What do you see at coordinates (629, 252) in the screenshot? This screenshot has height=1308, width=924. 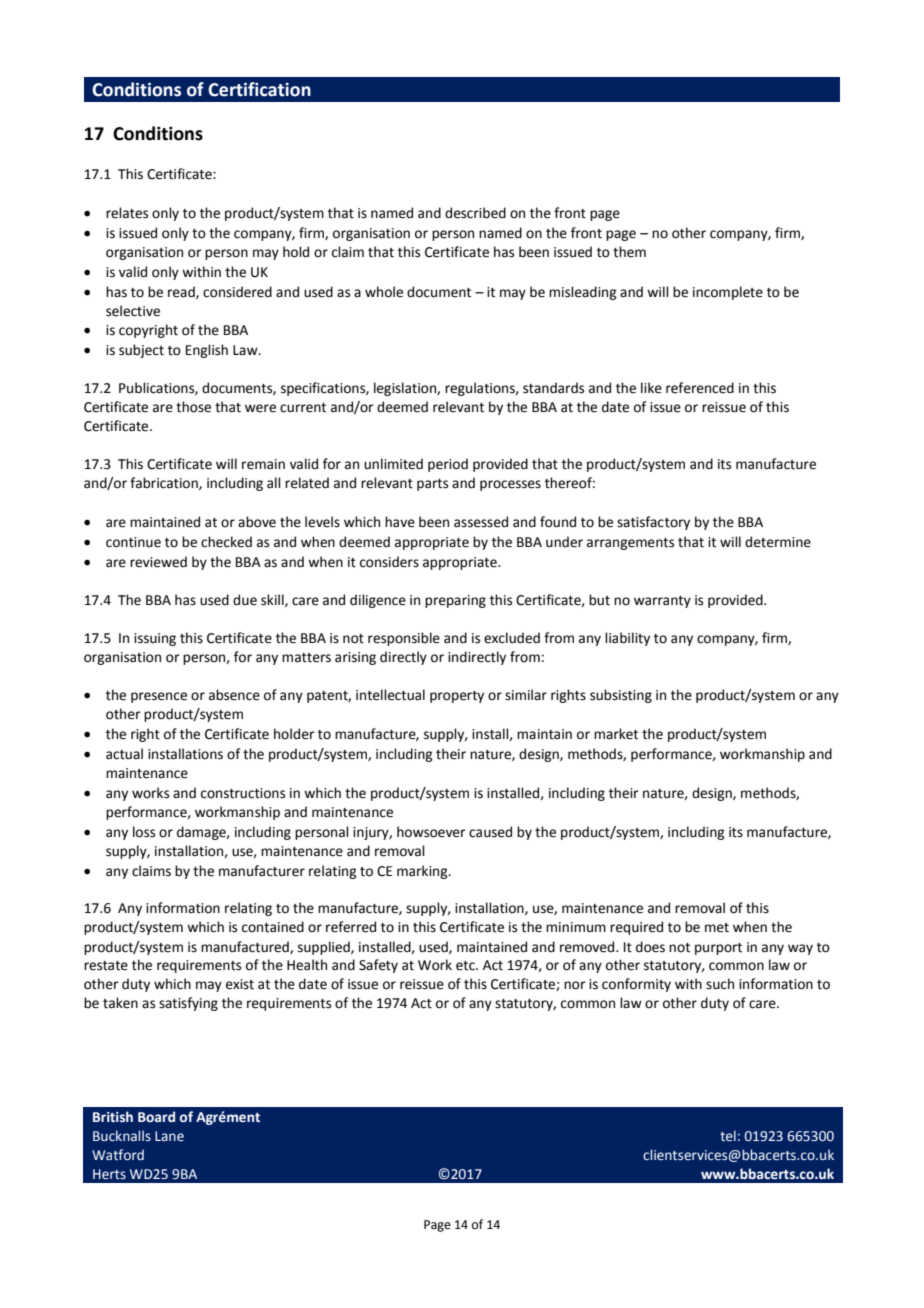 I see `them` at bounding box center [629, 252].
